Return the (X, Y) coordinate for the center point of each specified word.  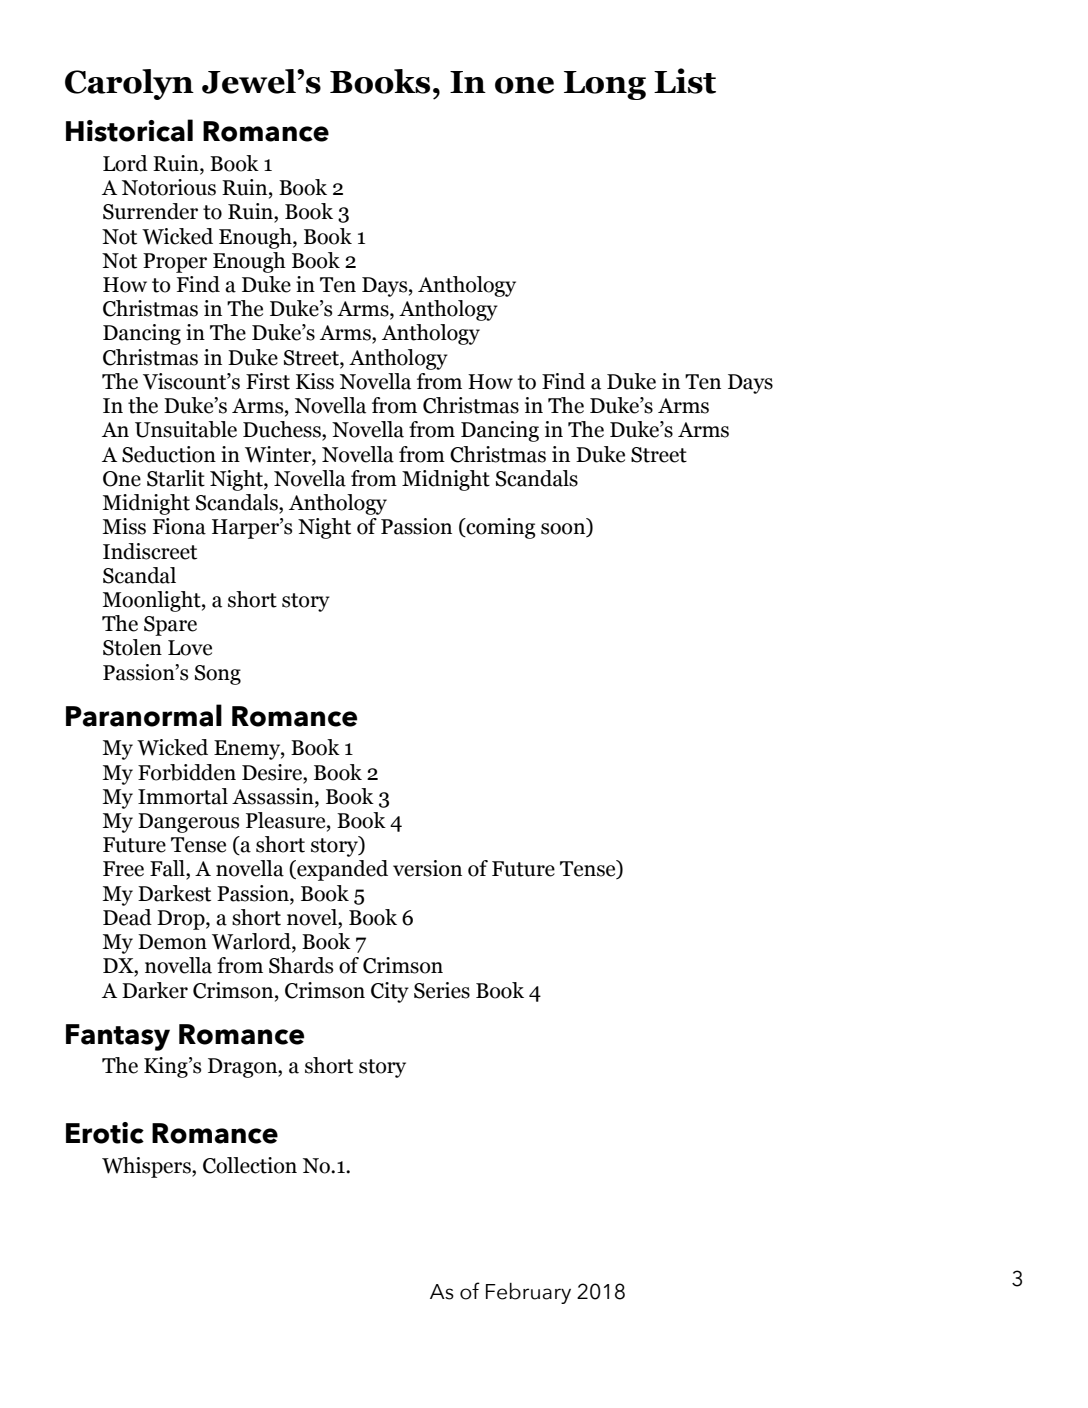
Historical (129, 130)
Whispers (147, 1167)
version (427, 868)
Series (442, 990)
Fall (168, 869)
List (685, 81)
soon (564, 530)
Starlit (176, 478)
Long (605, 85)
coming (500, 528)
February (528, 1293)
